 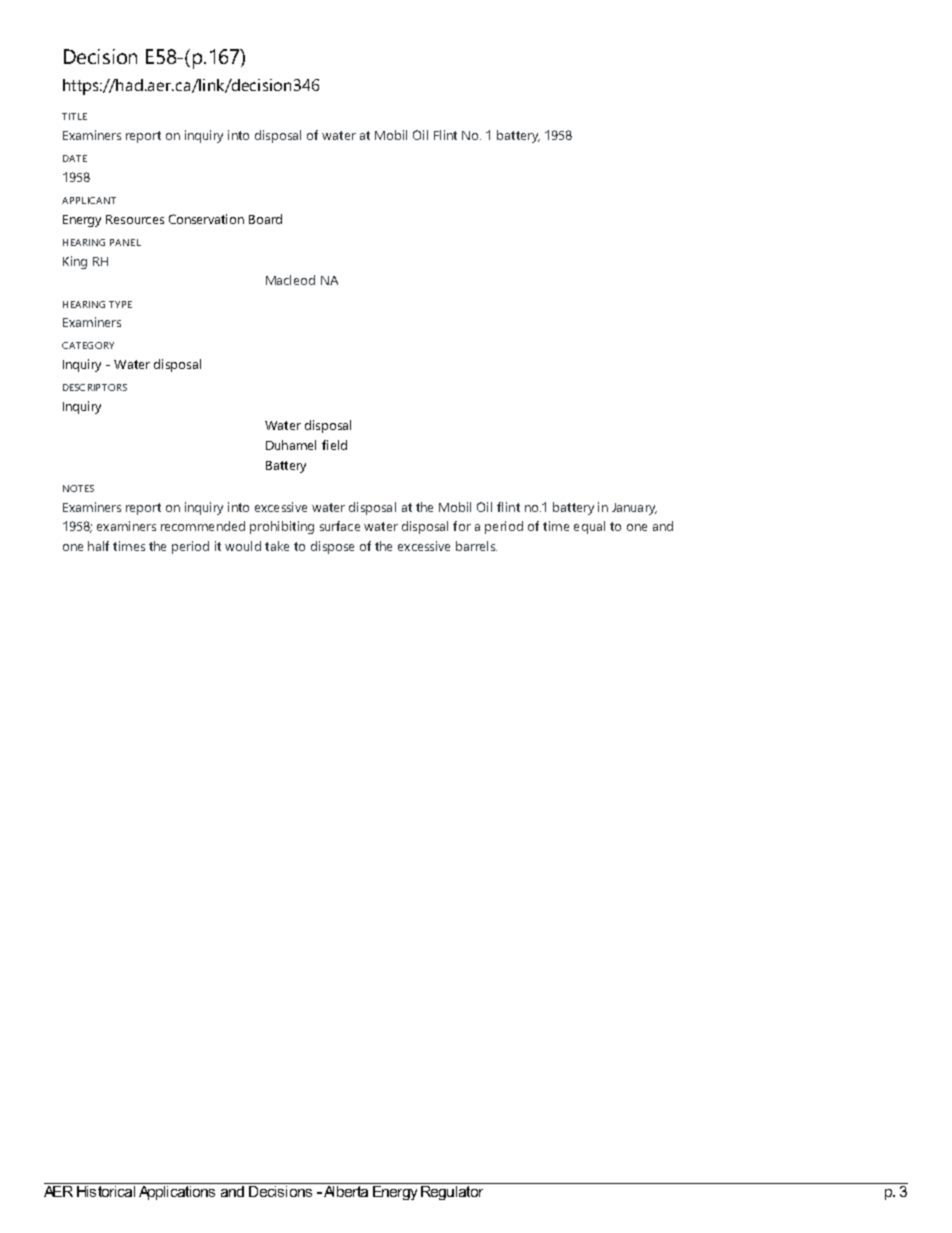 What do you see at coordinates (98, 546) in the screenshot?
I see `half` at bounding box center [98, 546].
